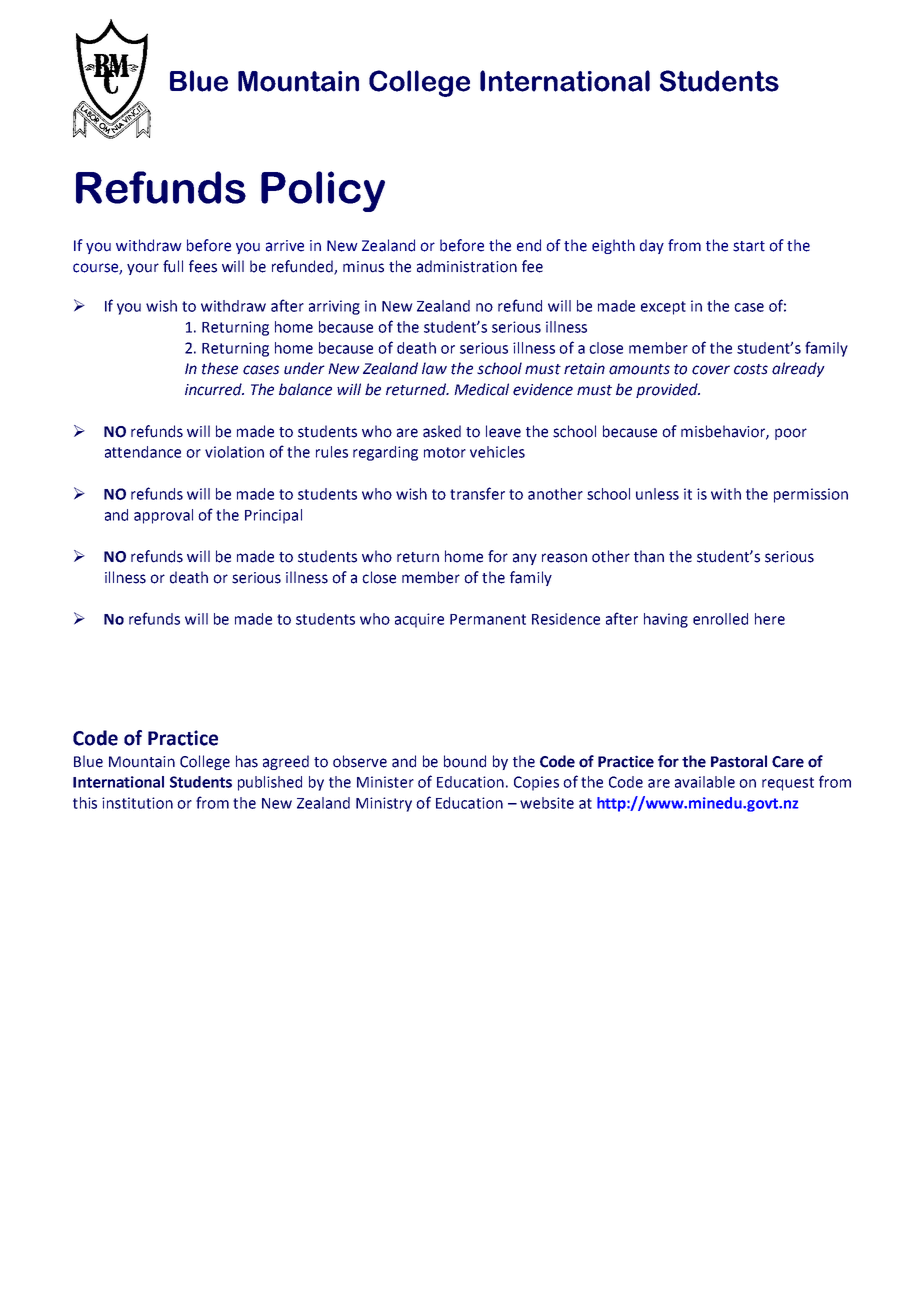 The image size is (924, 1308). Describe the element at coordinates (323, 191) in the image. I see `Policy` at that location.
